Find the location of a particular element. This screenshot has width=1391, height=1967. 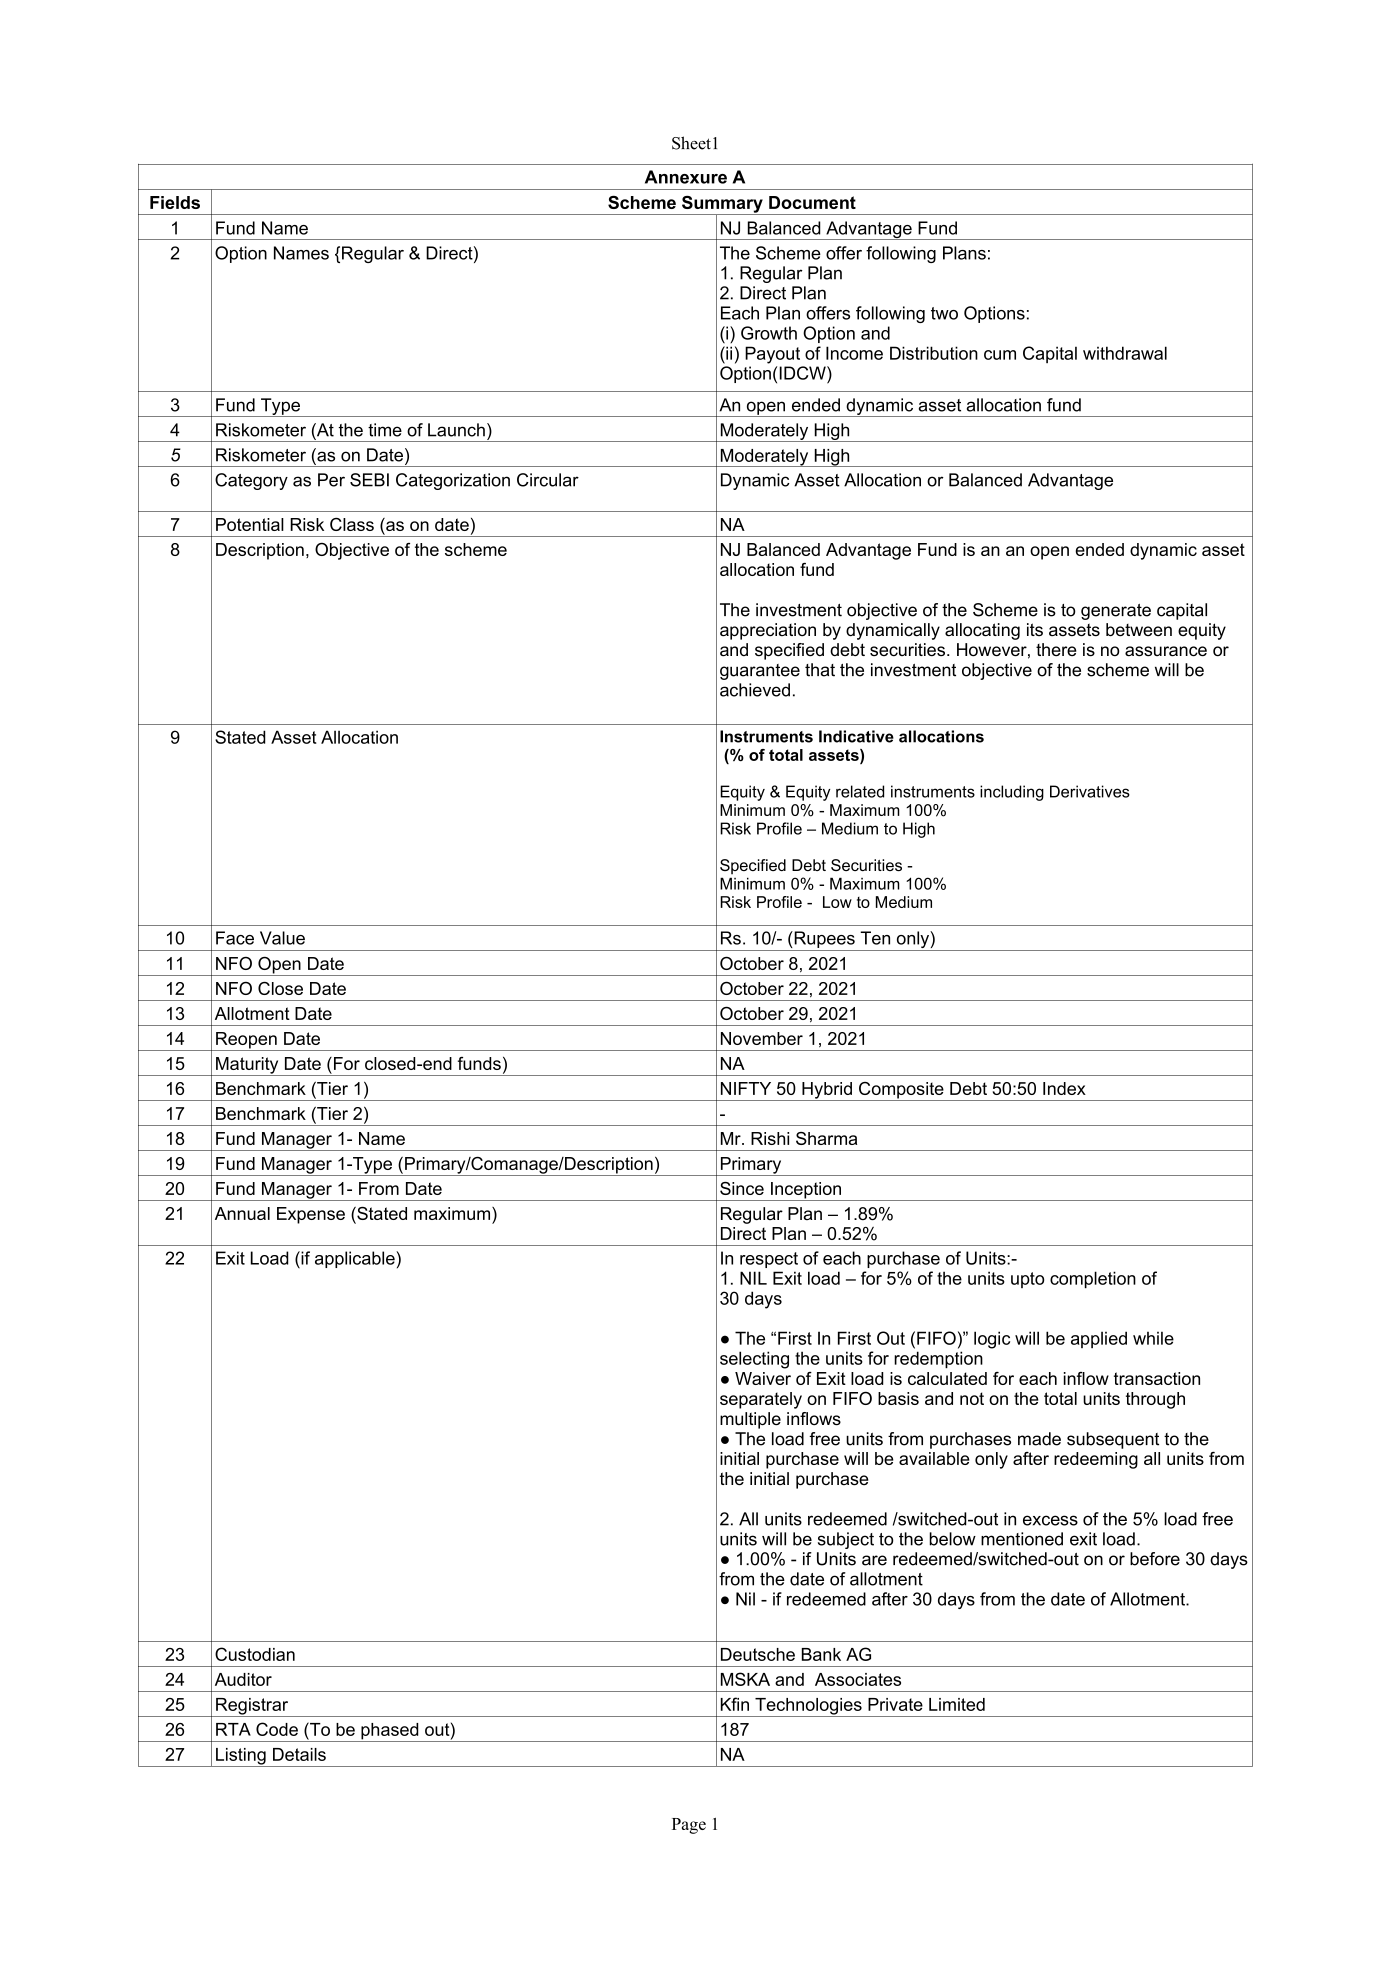

related is located at coordinates (860, 791).
